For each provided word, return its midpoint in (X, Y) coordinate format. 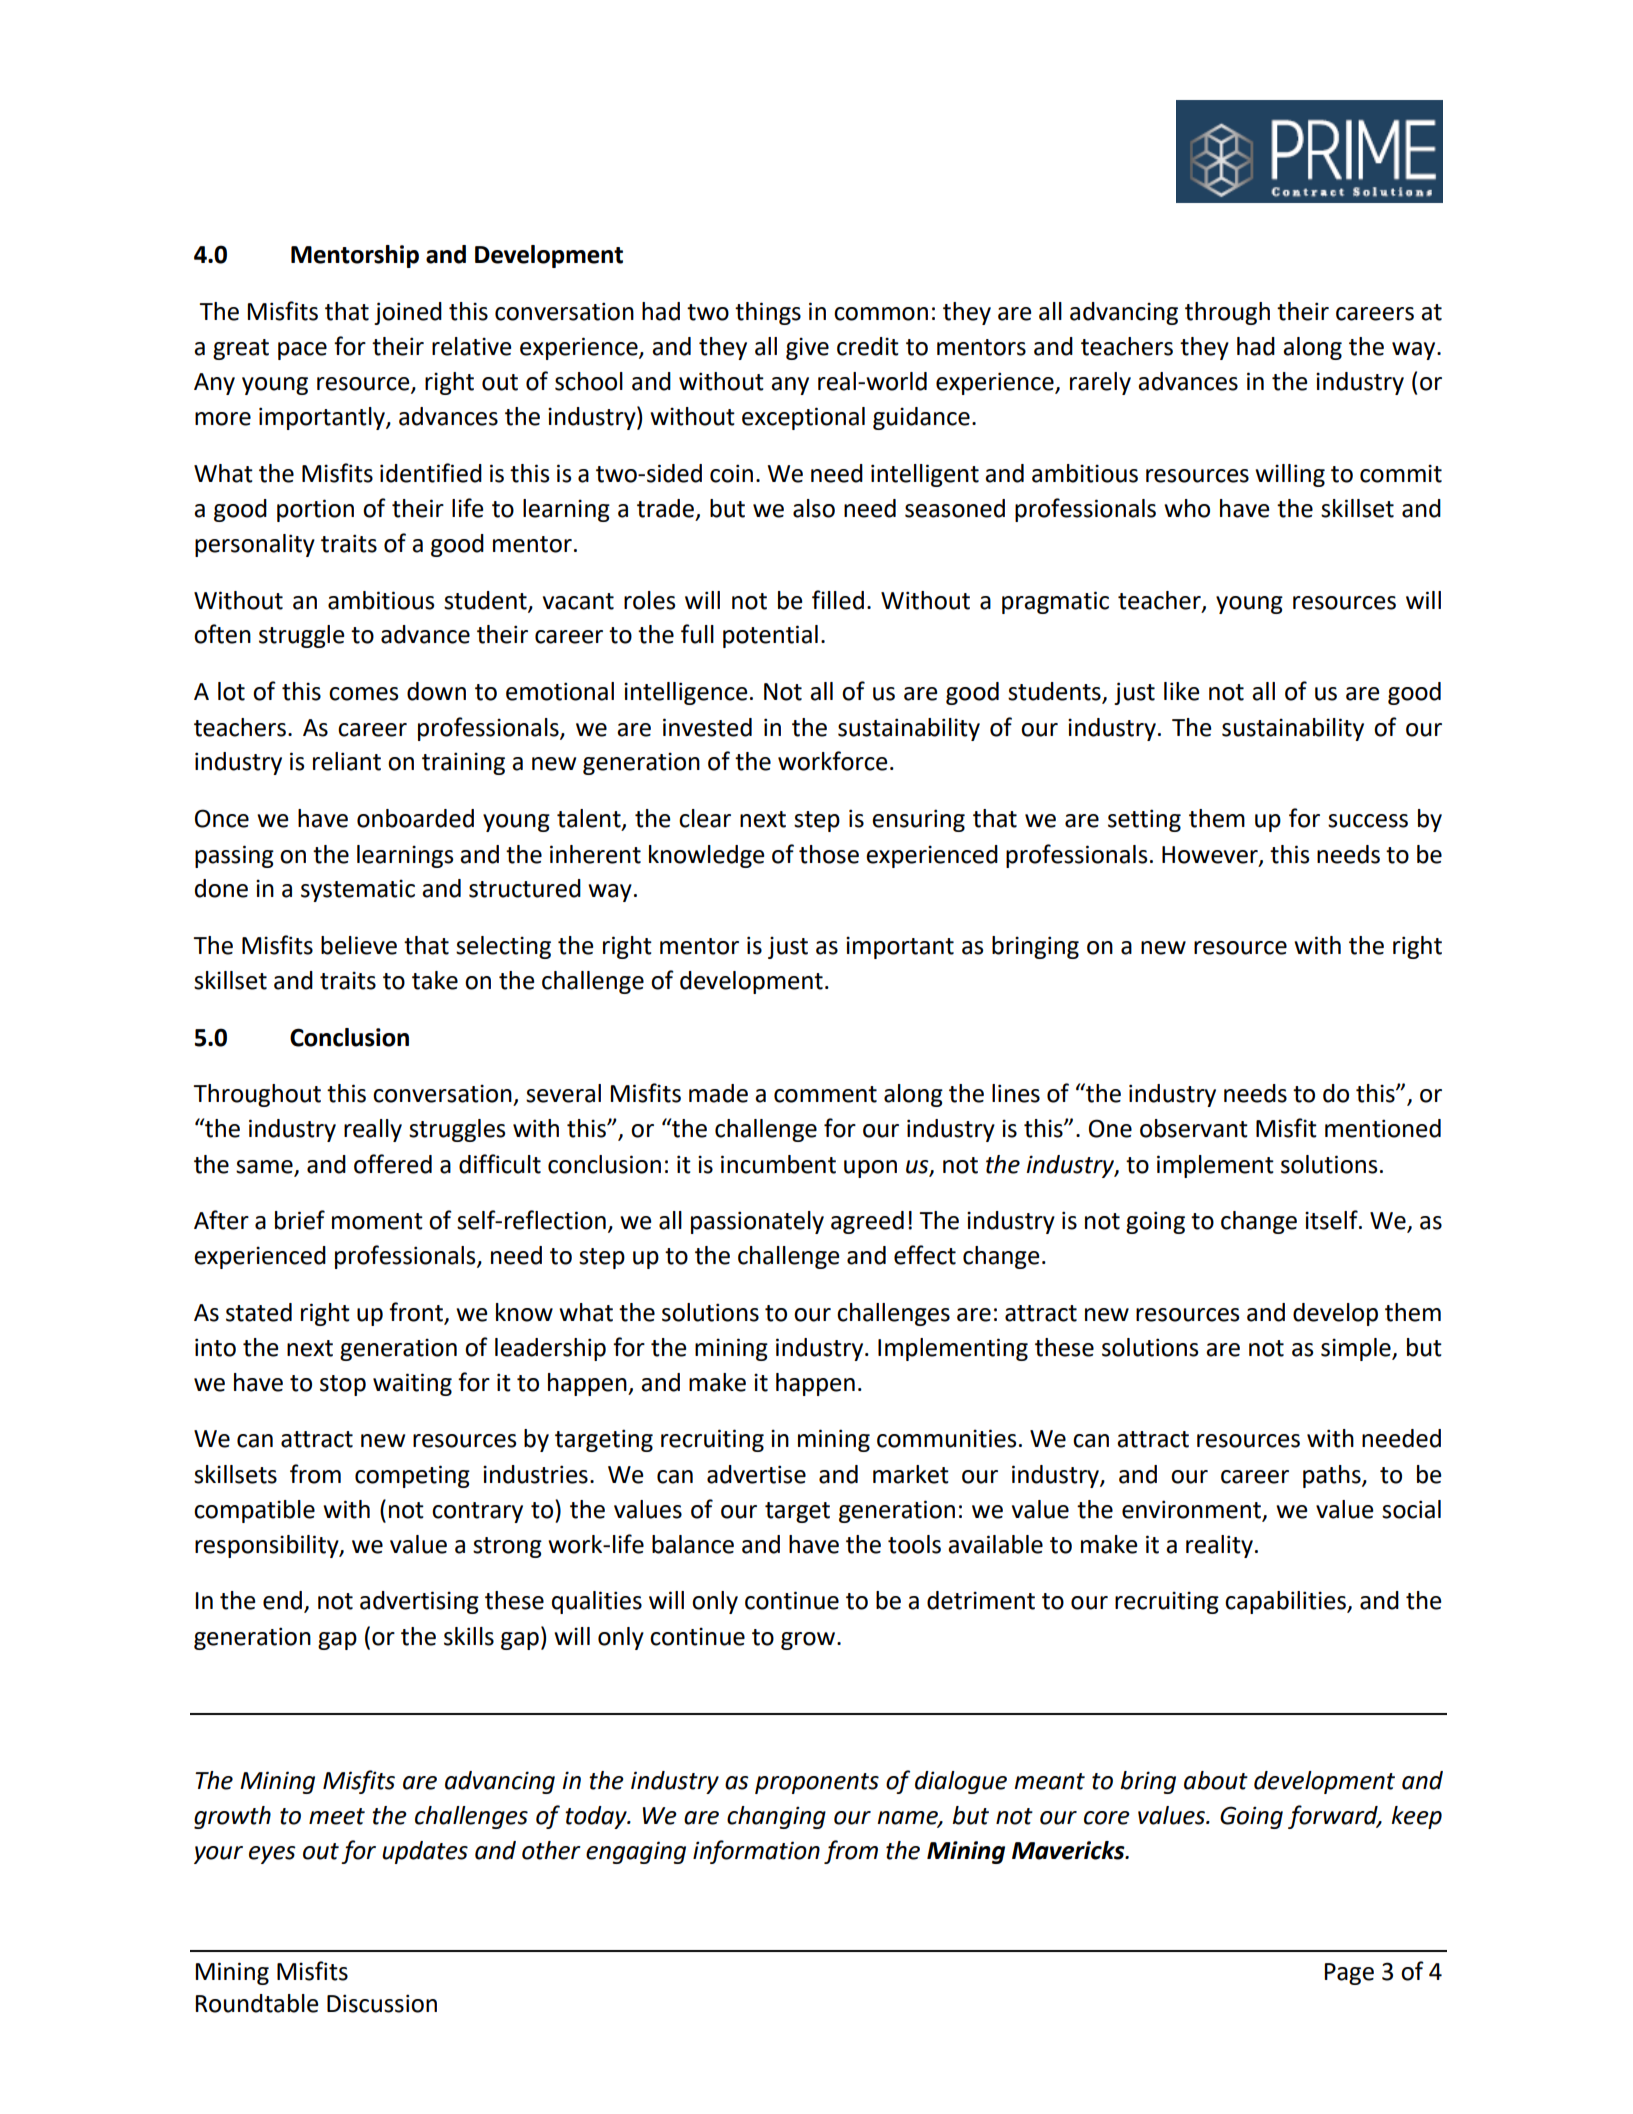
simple (1357, 1349)
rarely (1100, 383)
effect (925, 1255)
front (417, 1312)
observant (1194, 1128)
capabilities (1286, 1602)
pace (302, 351)
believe (359, 945)
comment (825, 1094)
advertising (419, 1602)
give (807, 348)
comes (363, 694)
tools (914, 1544)
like (1182, 691)
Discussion (382, 2003)
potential (770, 636)
